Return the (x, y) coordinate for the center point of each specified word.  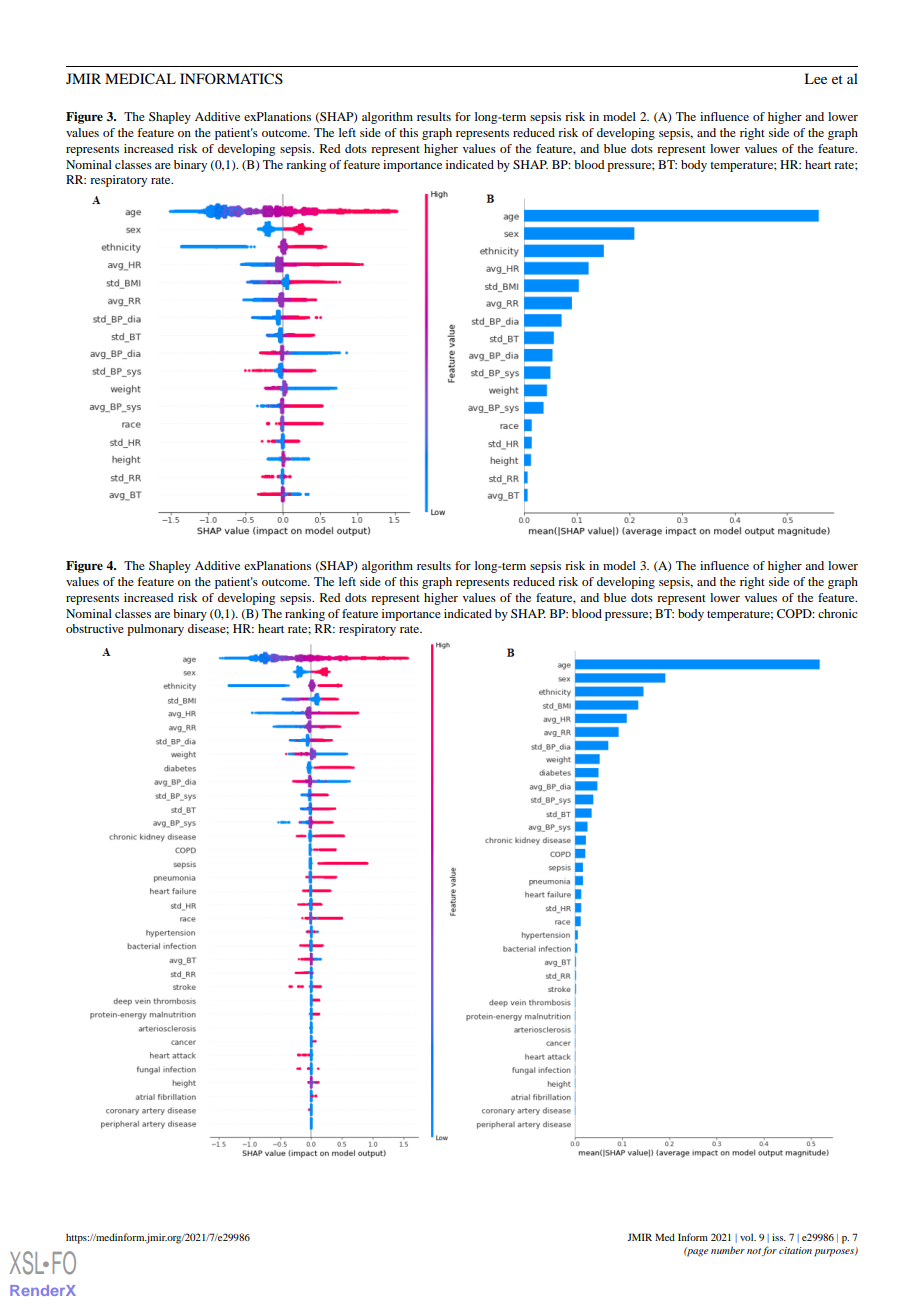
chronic (838, 613)
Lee (815, 78)
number (728, 1250)
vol (748, 1237)
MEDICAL (140, 79)
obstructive (95, 628)
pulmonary (155, 630)
